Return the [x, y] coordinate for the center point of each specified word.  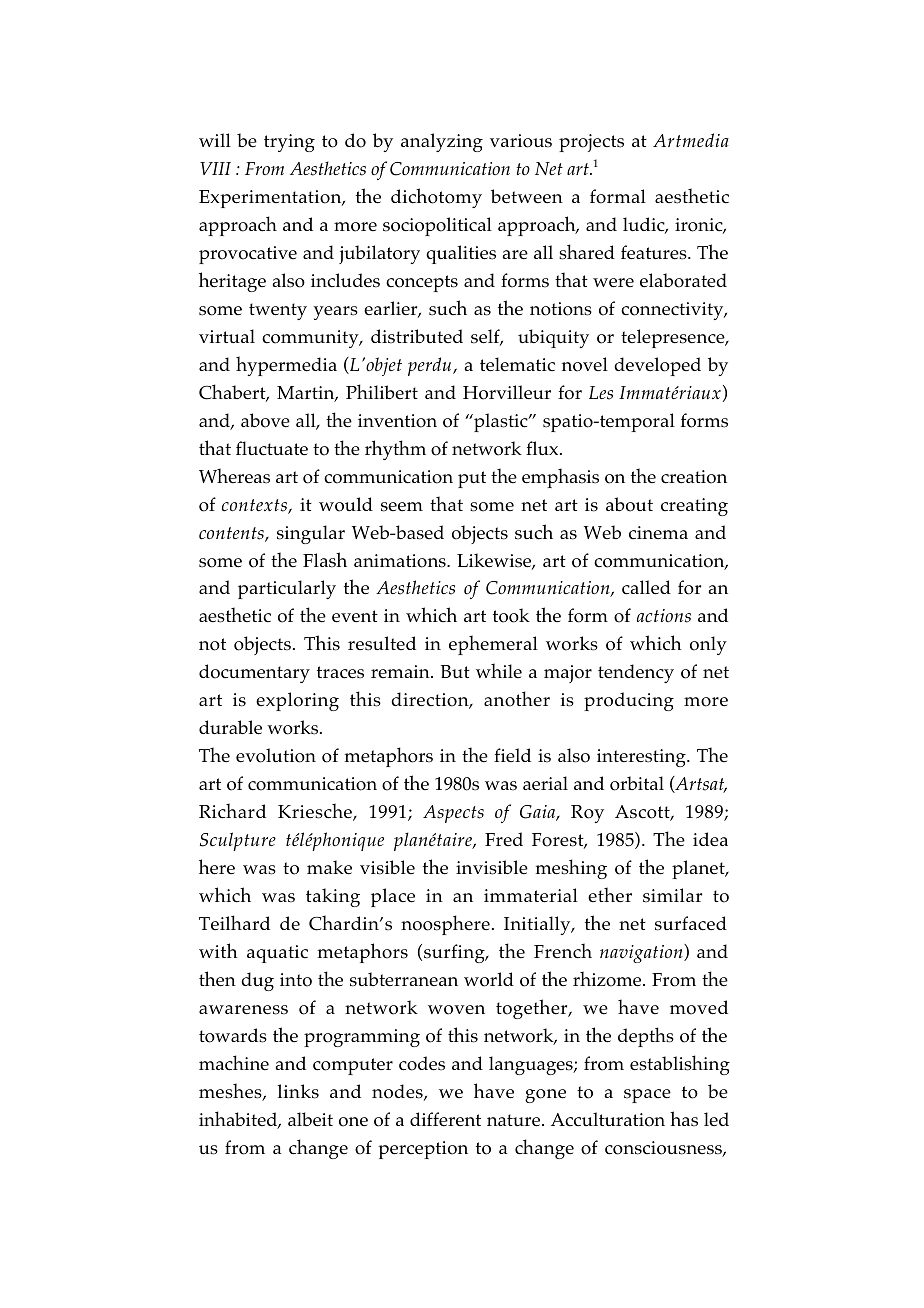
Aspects [453, 814]
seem [402, 507]
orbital [637, 783]
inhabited [239, 1120]
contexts [255, 506]
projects [591, 143]
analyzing [442, 142]
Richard [232, 811]
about [629, 504]
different [445, 1119]
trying [289, 143]
